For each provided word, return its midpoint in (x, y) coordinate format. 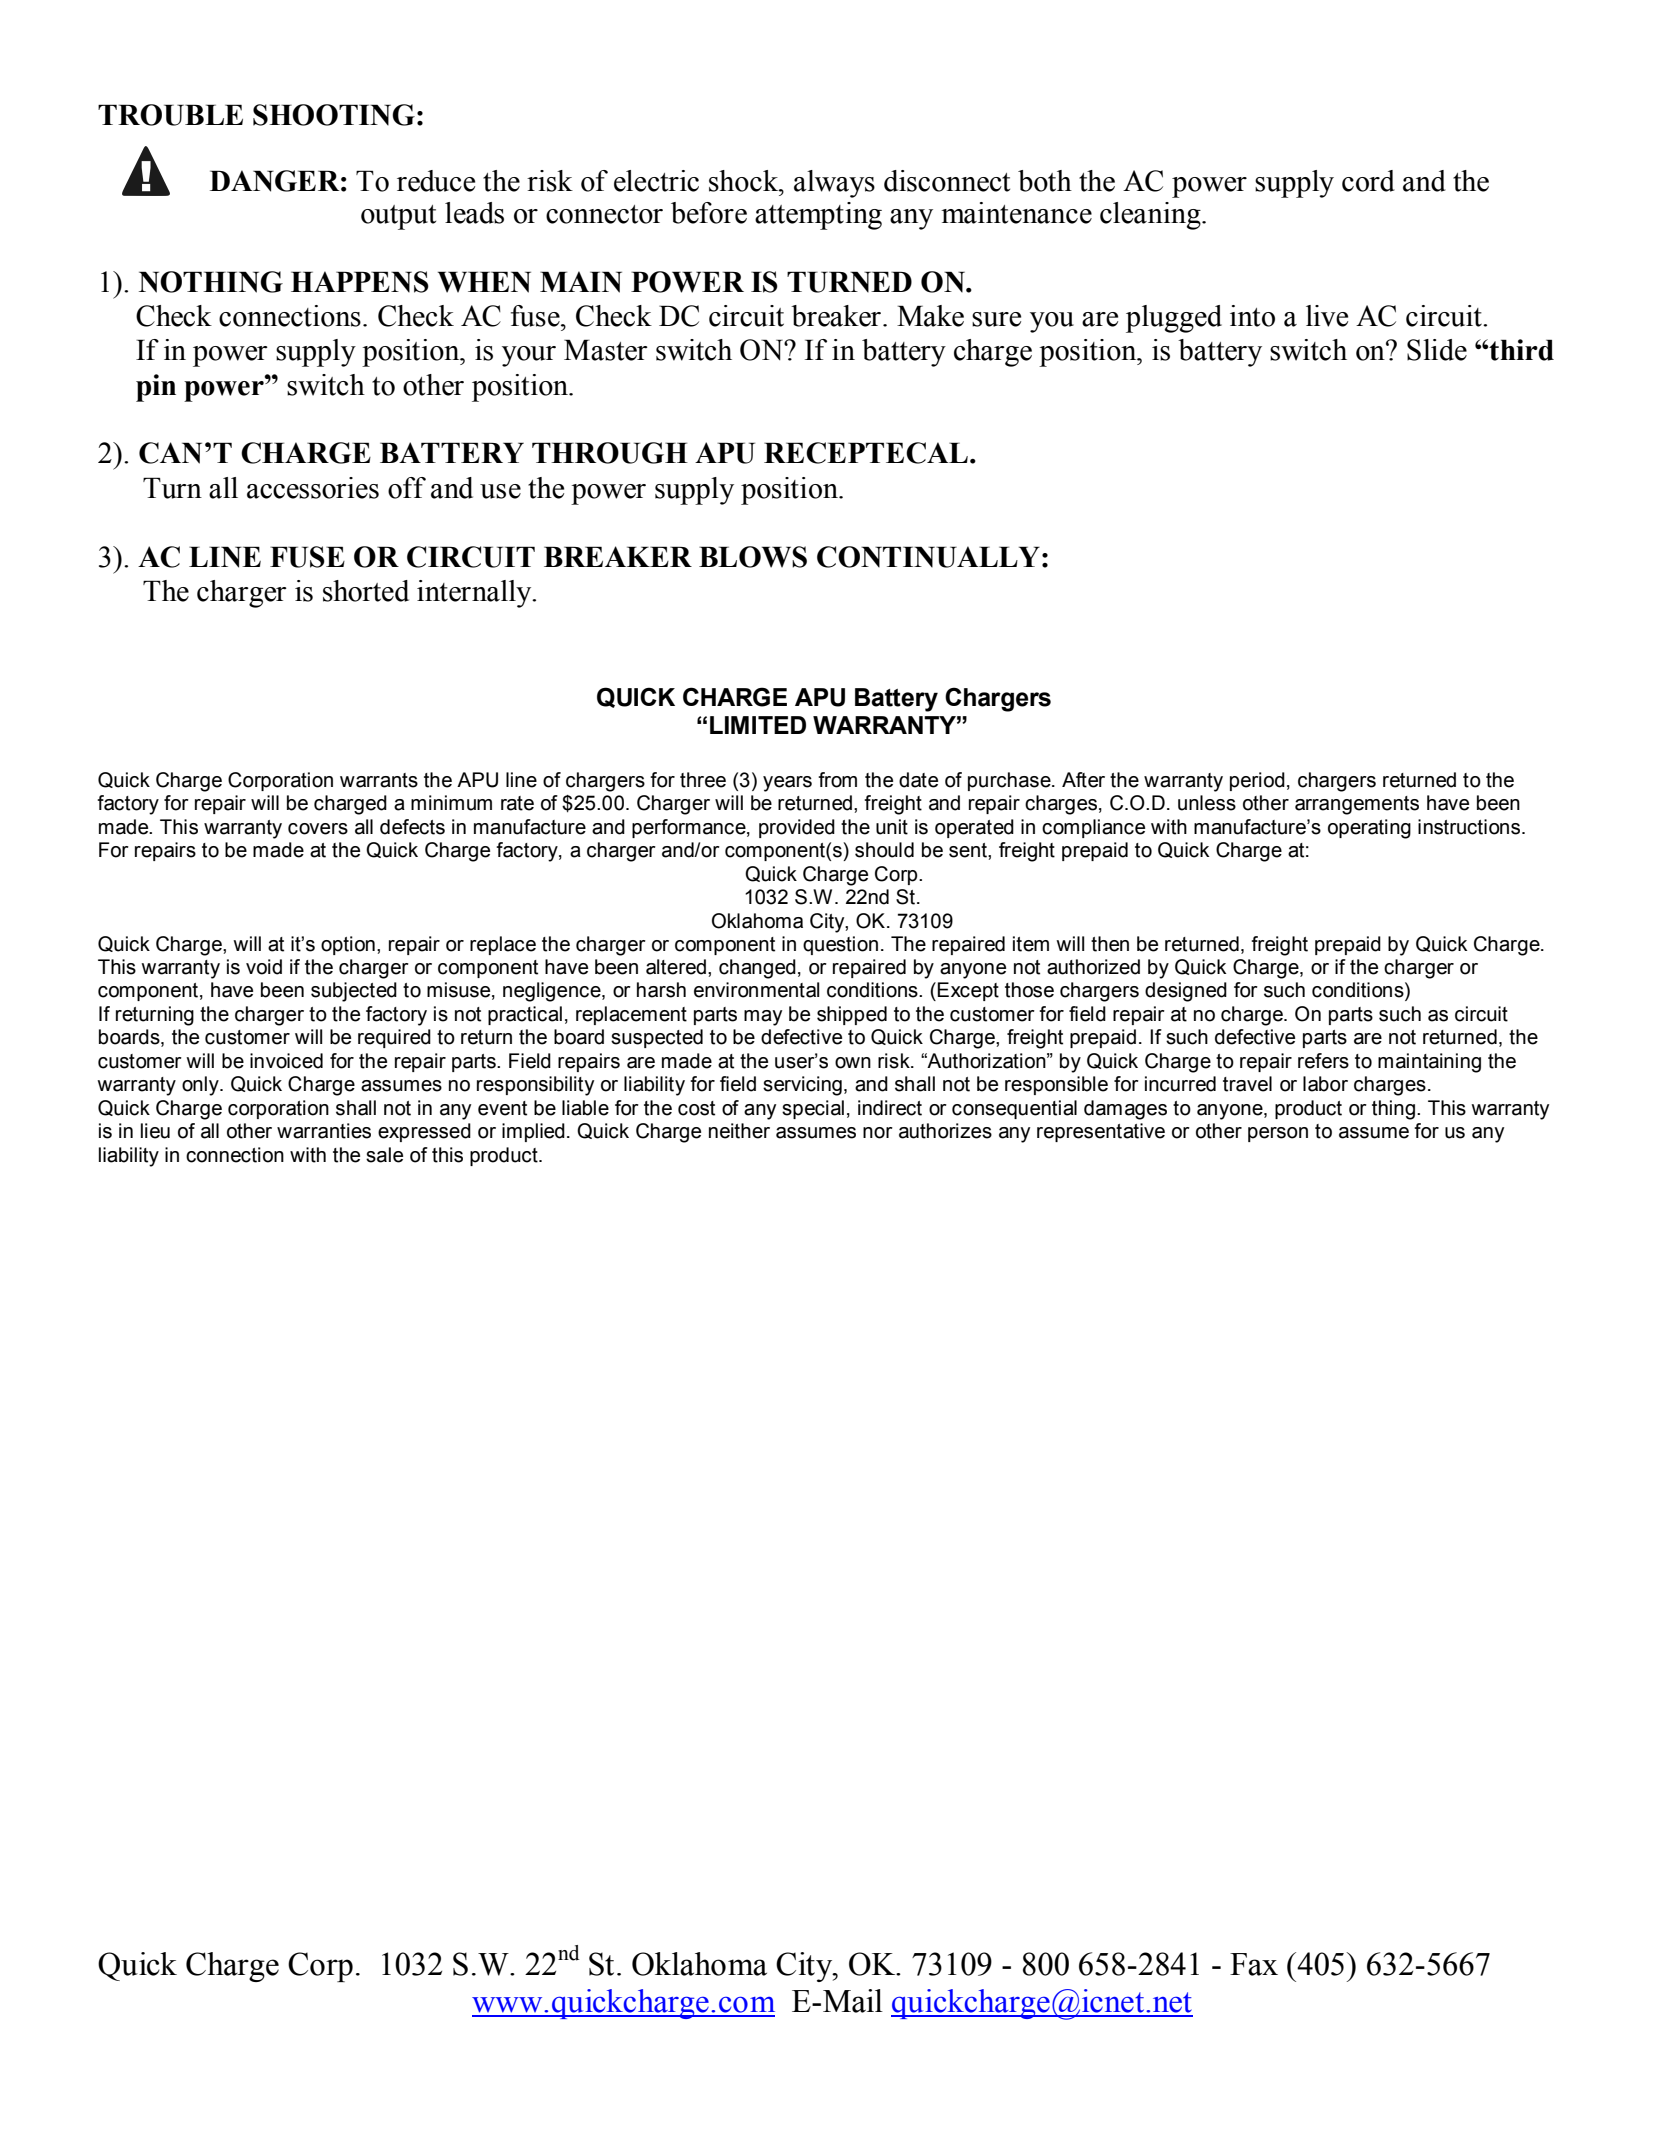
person (1278, 1134)
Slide (1437, 350)
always (834, 184)
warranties (324, 1131)
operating (1369, 829)
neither (739, 1131)
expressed (424, 1132)
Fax (1254, 1964)
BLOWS (753, 557)
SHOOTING (334, 115)
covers (318, 829)
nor (878, 1133)
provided (797, 828)
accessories (313, 488)
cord (1368, 181)
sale (384, 1155)
